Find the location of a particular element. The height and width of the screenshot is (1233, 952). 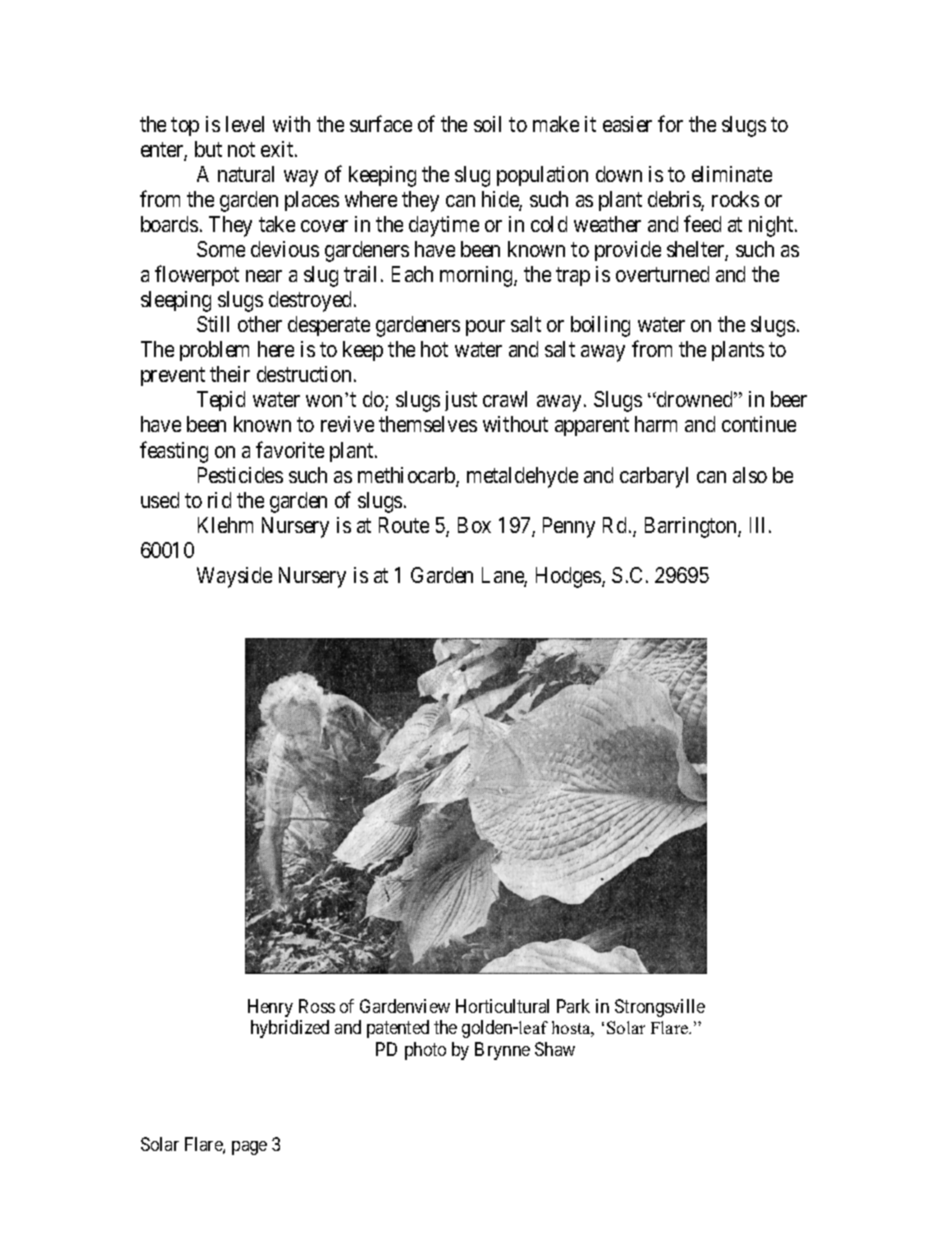

Horticultural is located at coordinates (502, 1006).
